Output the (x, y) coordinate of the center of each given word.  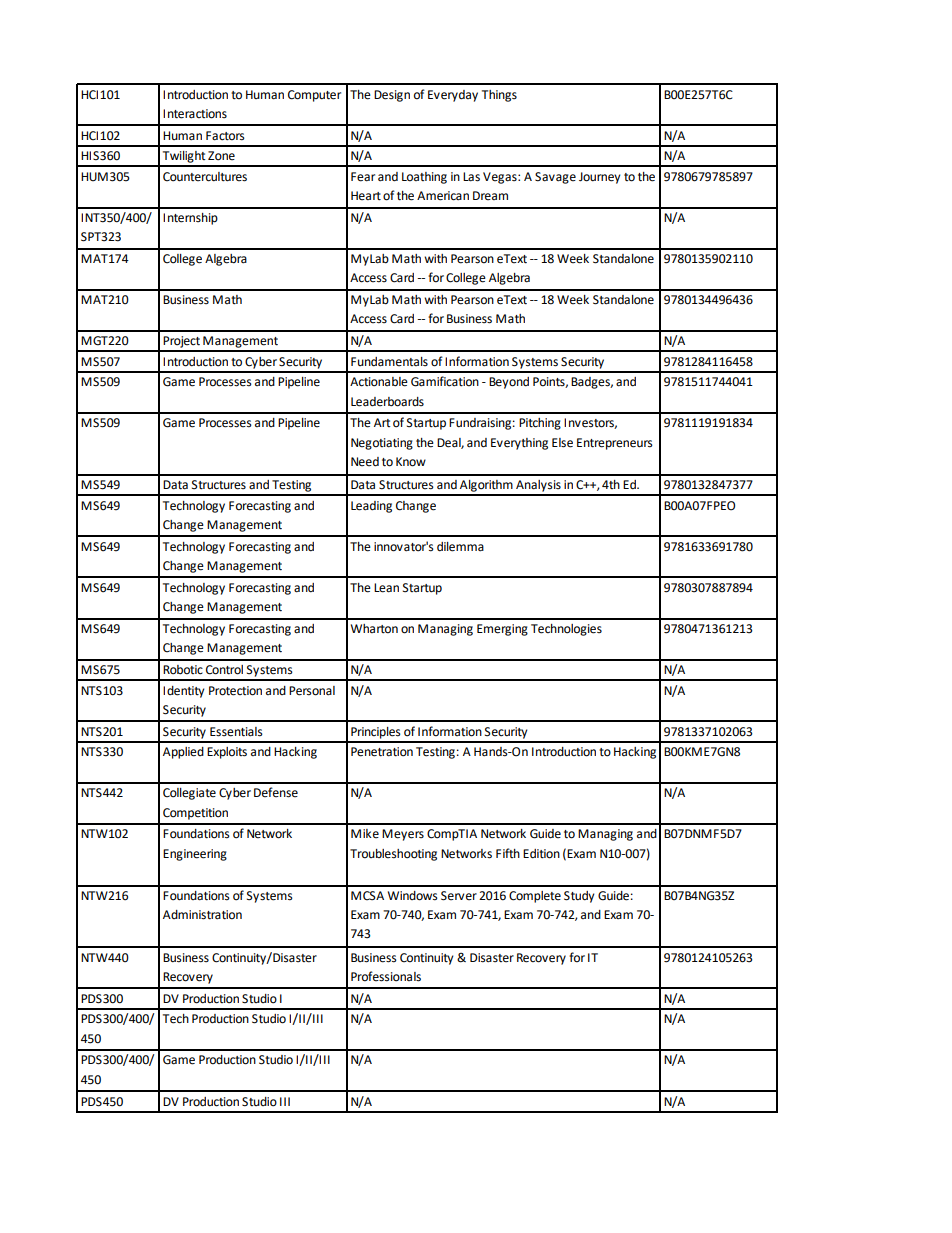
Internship (190, 219)
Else (562, 443)
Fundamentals (389, 362)
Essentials (236, 732)
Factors (225, 136)
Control (224, 670)
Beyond (509, 383)
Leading (371, 507)
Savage (555, 178)
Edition (541, 854)
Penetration (382, 752)
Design (392, 96)
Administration (202, 915)
